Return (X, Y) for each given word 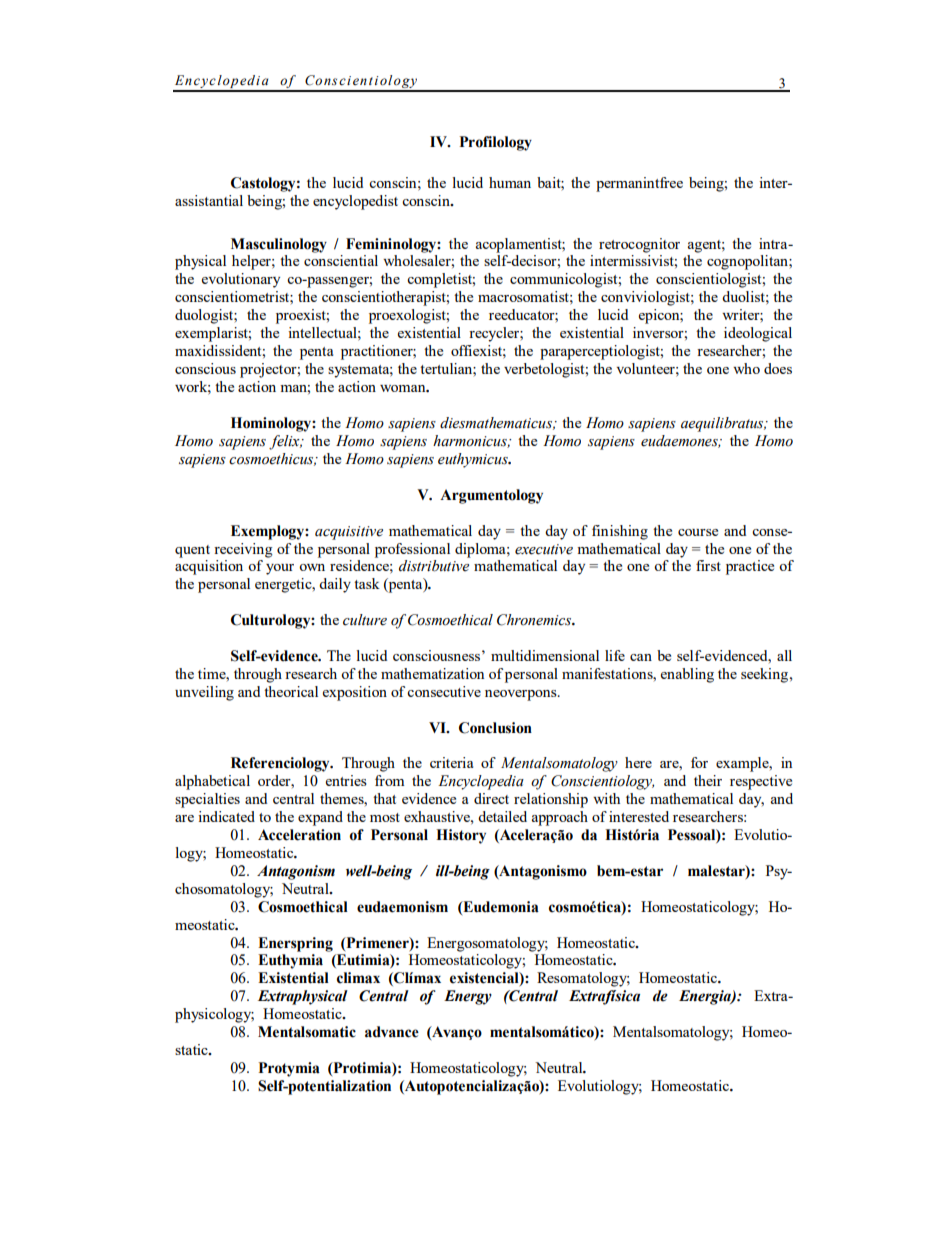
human (510, 182)
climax (358, 978)
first (708, 565)
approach (560, 818)
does (778, 368)
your (280, 569)
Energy (468, 997)
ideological (758, 334)
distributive (434, 566)
